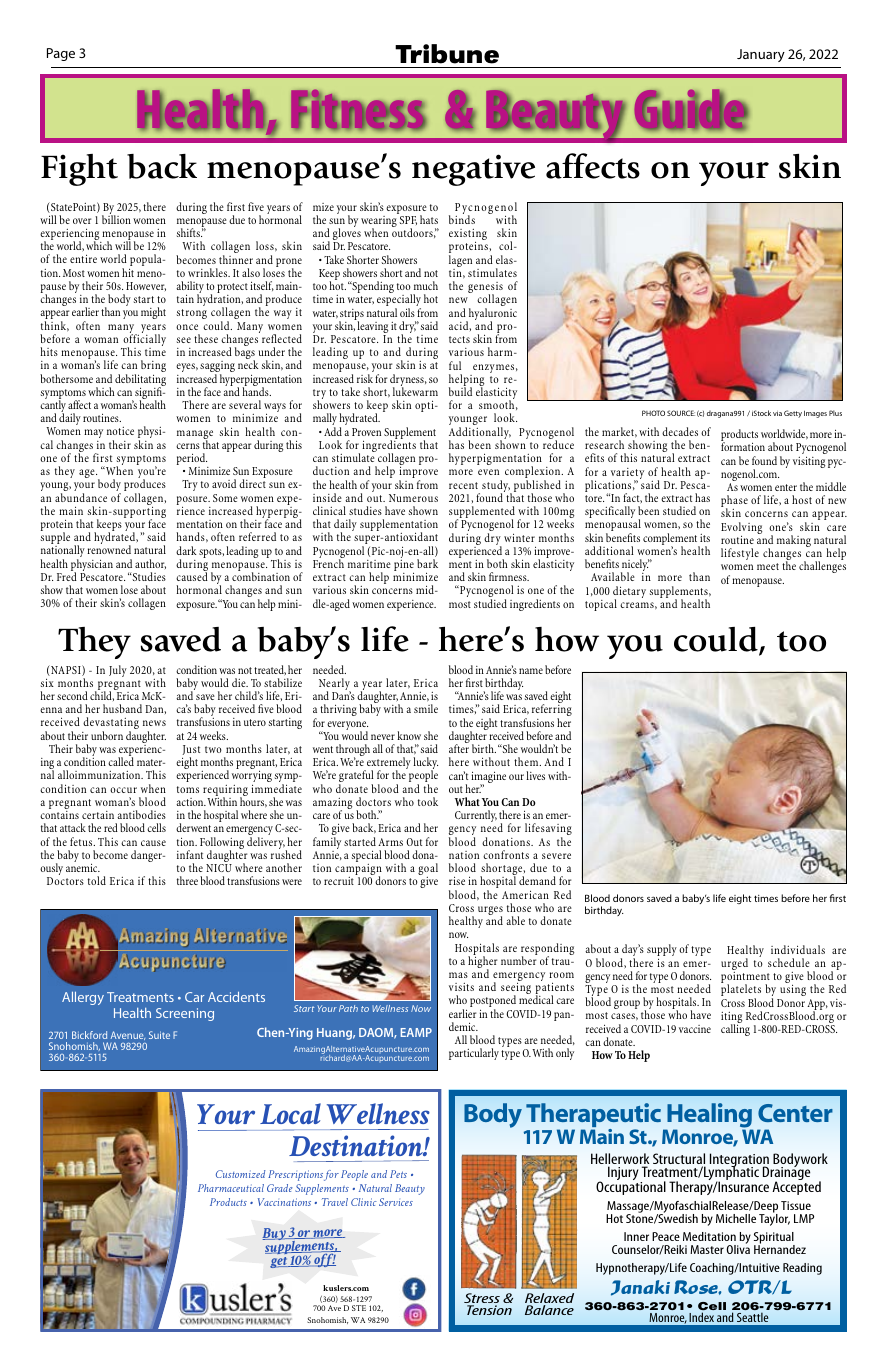  Describe the element at coordinates (777, 413) in the screenshot. I see `via` at that location.
